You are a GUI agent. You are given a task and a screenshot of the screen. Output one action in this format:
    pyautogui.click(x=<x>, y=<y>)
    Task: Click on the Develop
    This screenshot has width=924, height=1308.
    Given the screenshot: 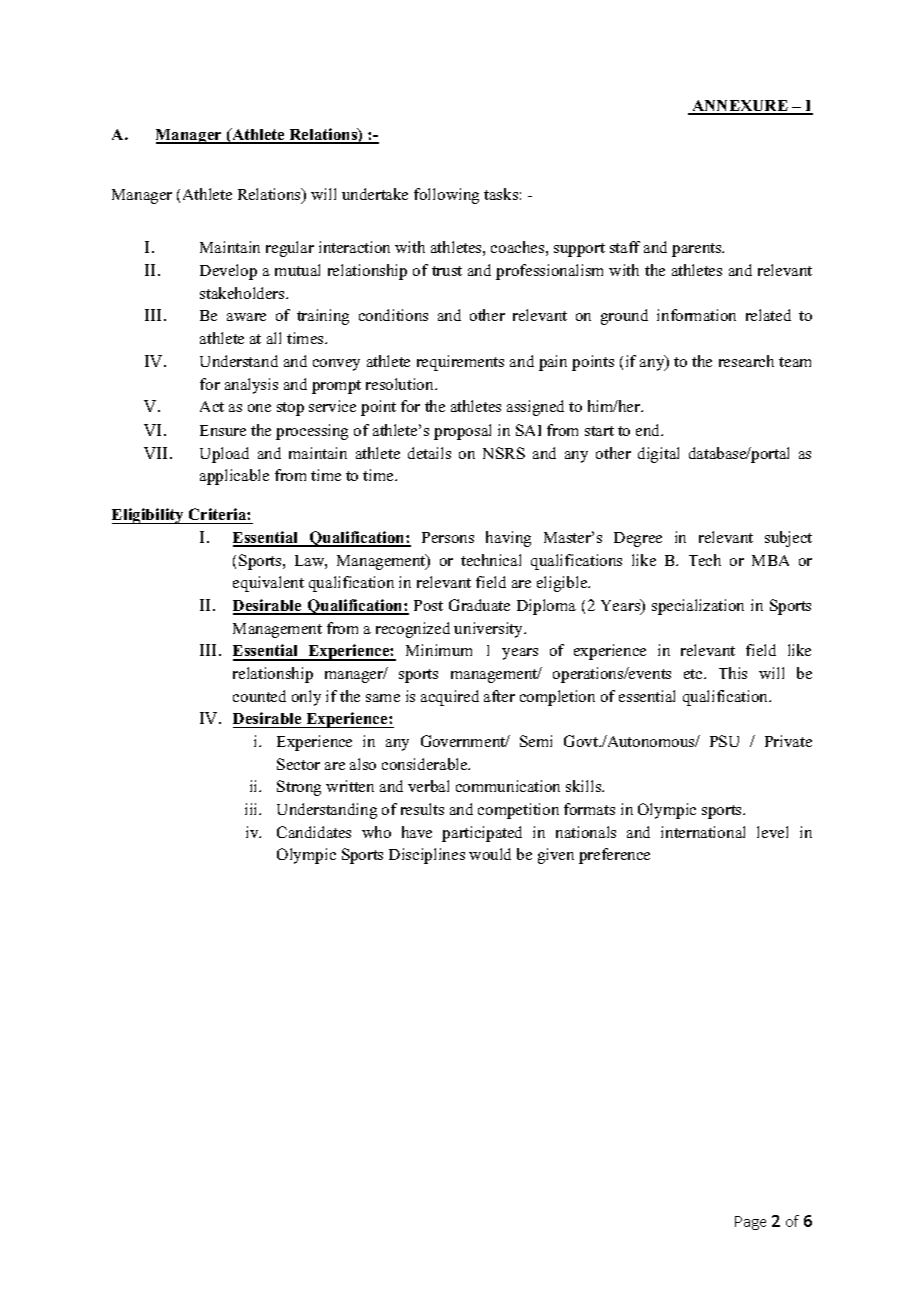 What is the action you would take?
    pyautogui.click(x=228, y=272)
